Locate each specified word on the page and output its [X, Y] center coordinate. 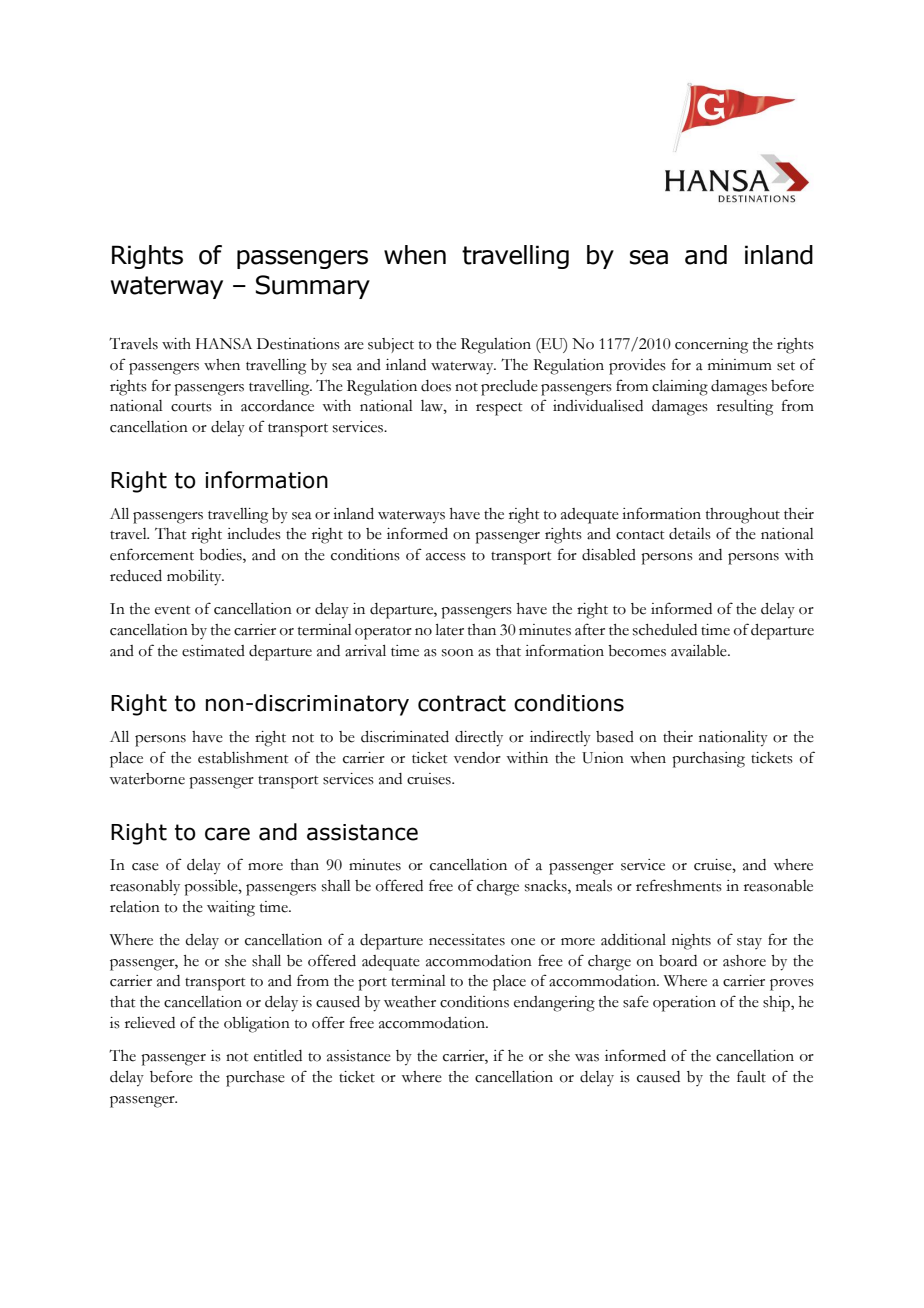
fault [751, 1076]
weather [410, 1002]
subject [391, 345]
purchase [255, 1079]
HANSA [224, 344]
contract [462, 703]
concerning [711, 346]
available [700, 651]
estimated [213, 651]
